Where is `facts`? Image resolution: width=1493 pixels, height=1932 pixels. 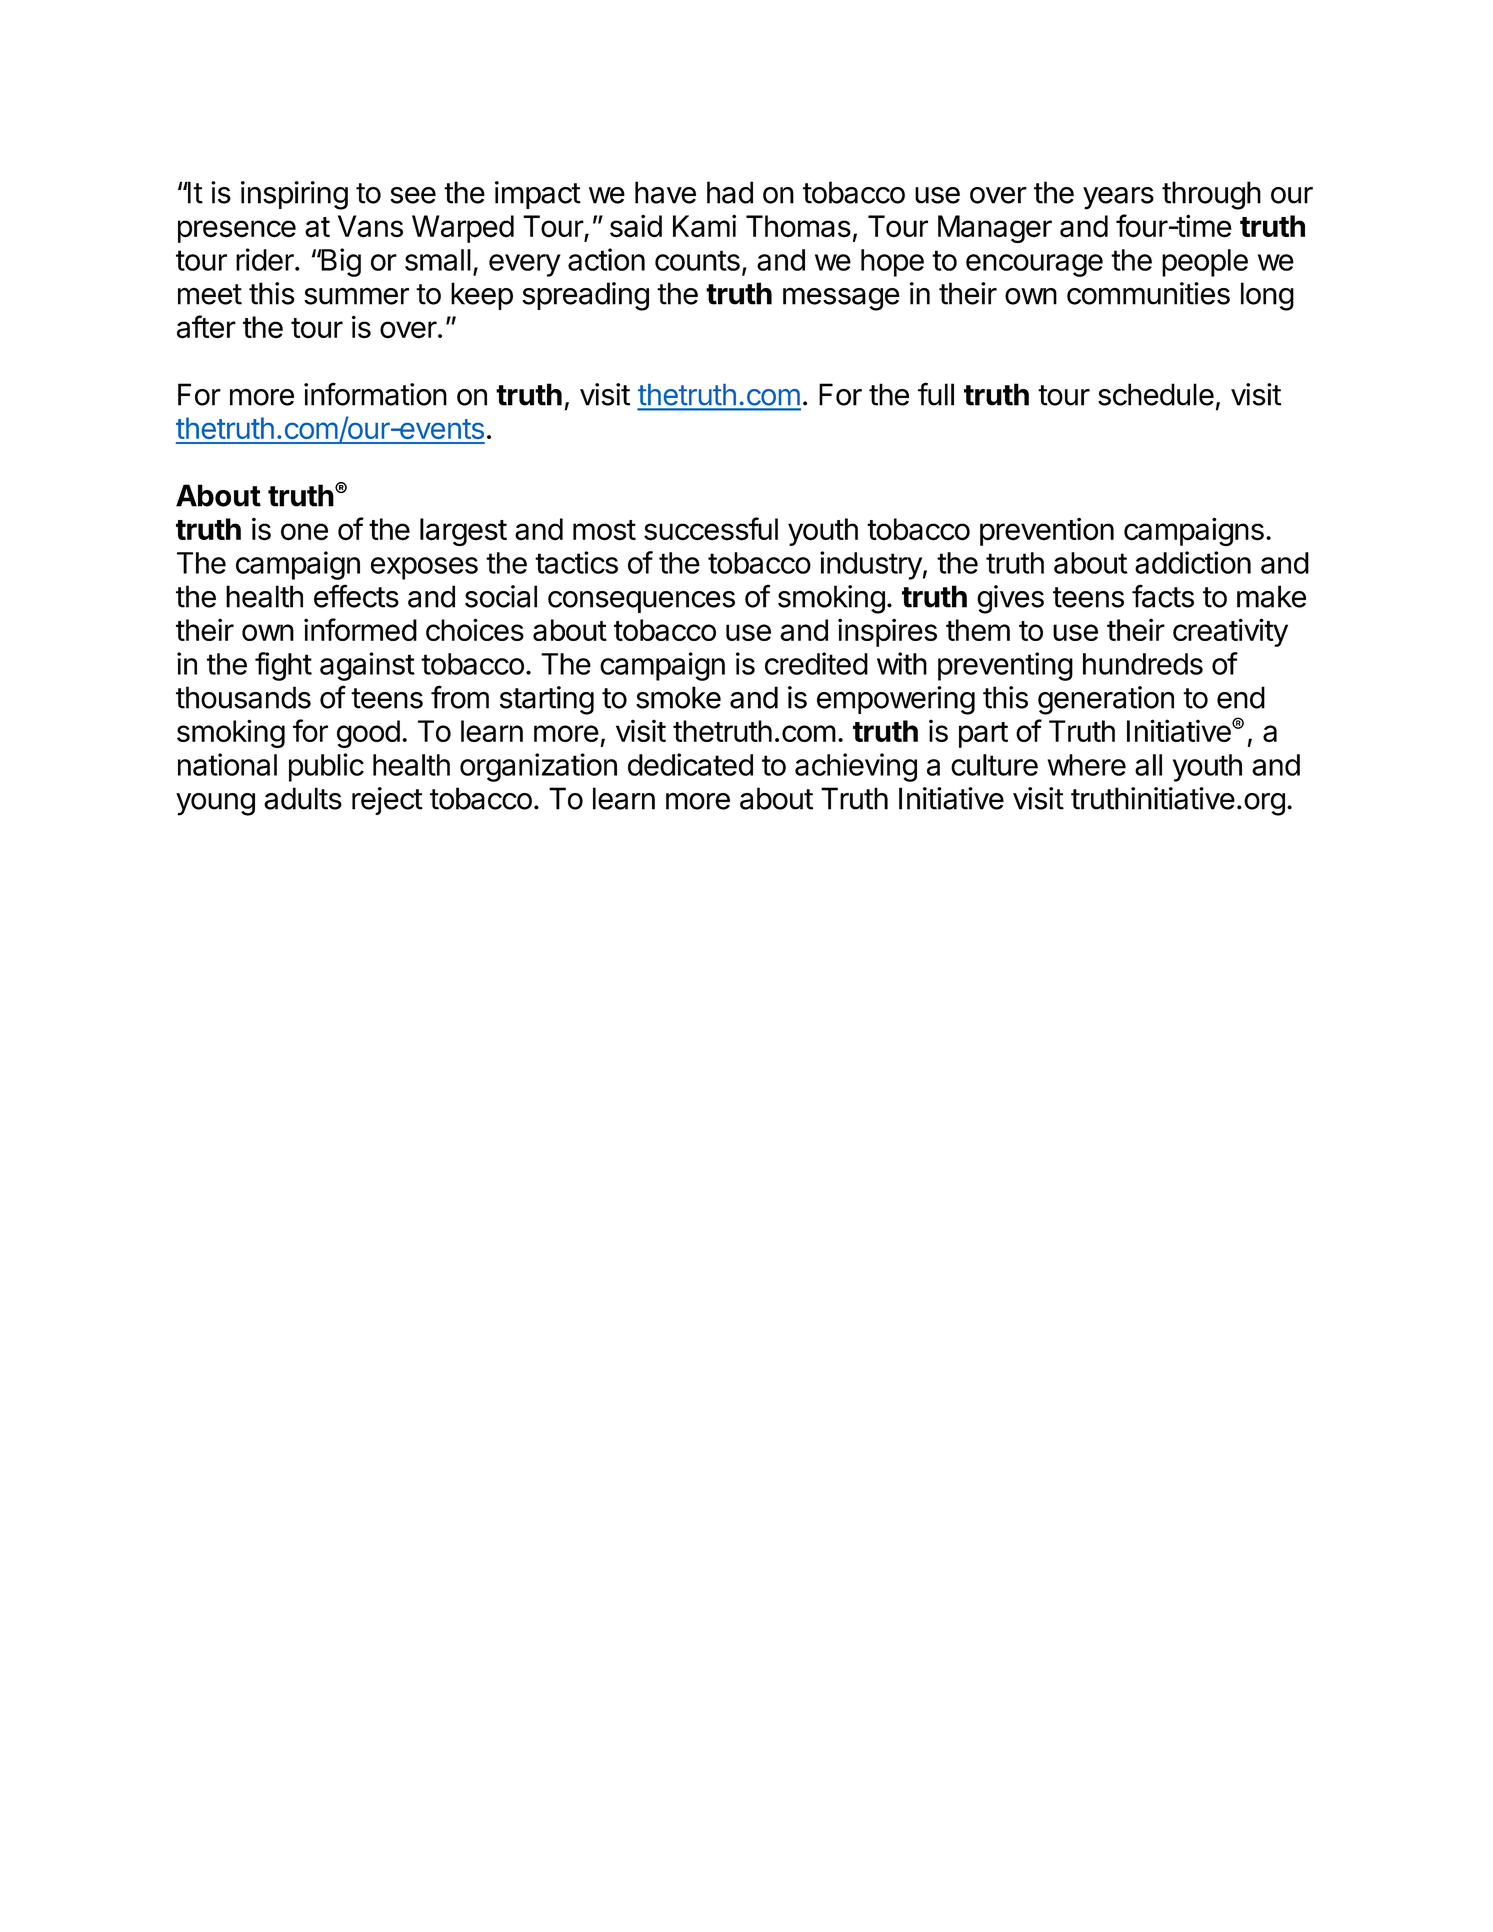 facts is located at coordinates (1163, 596).
